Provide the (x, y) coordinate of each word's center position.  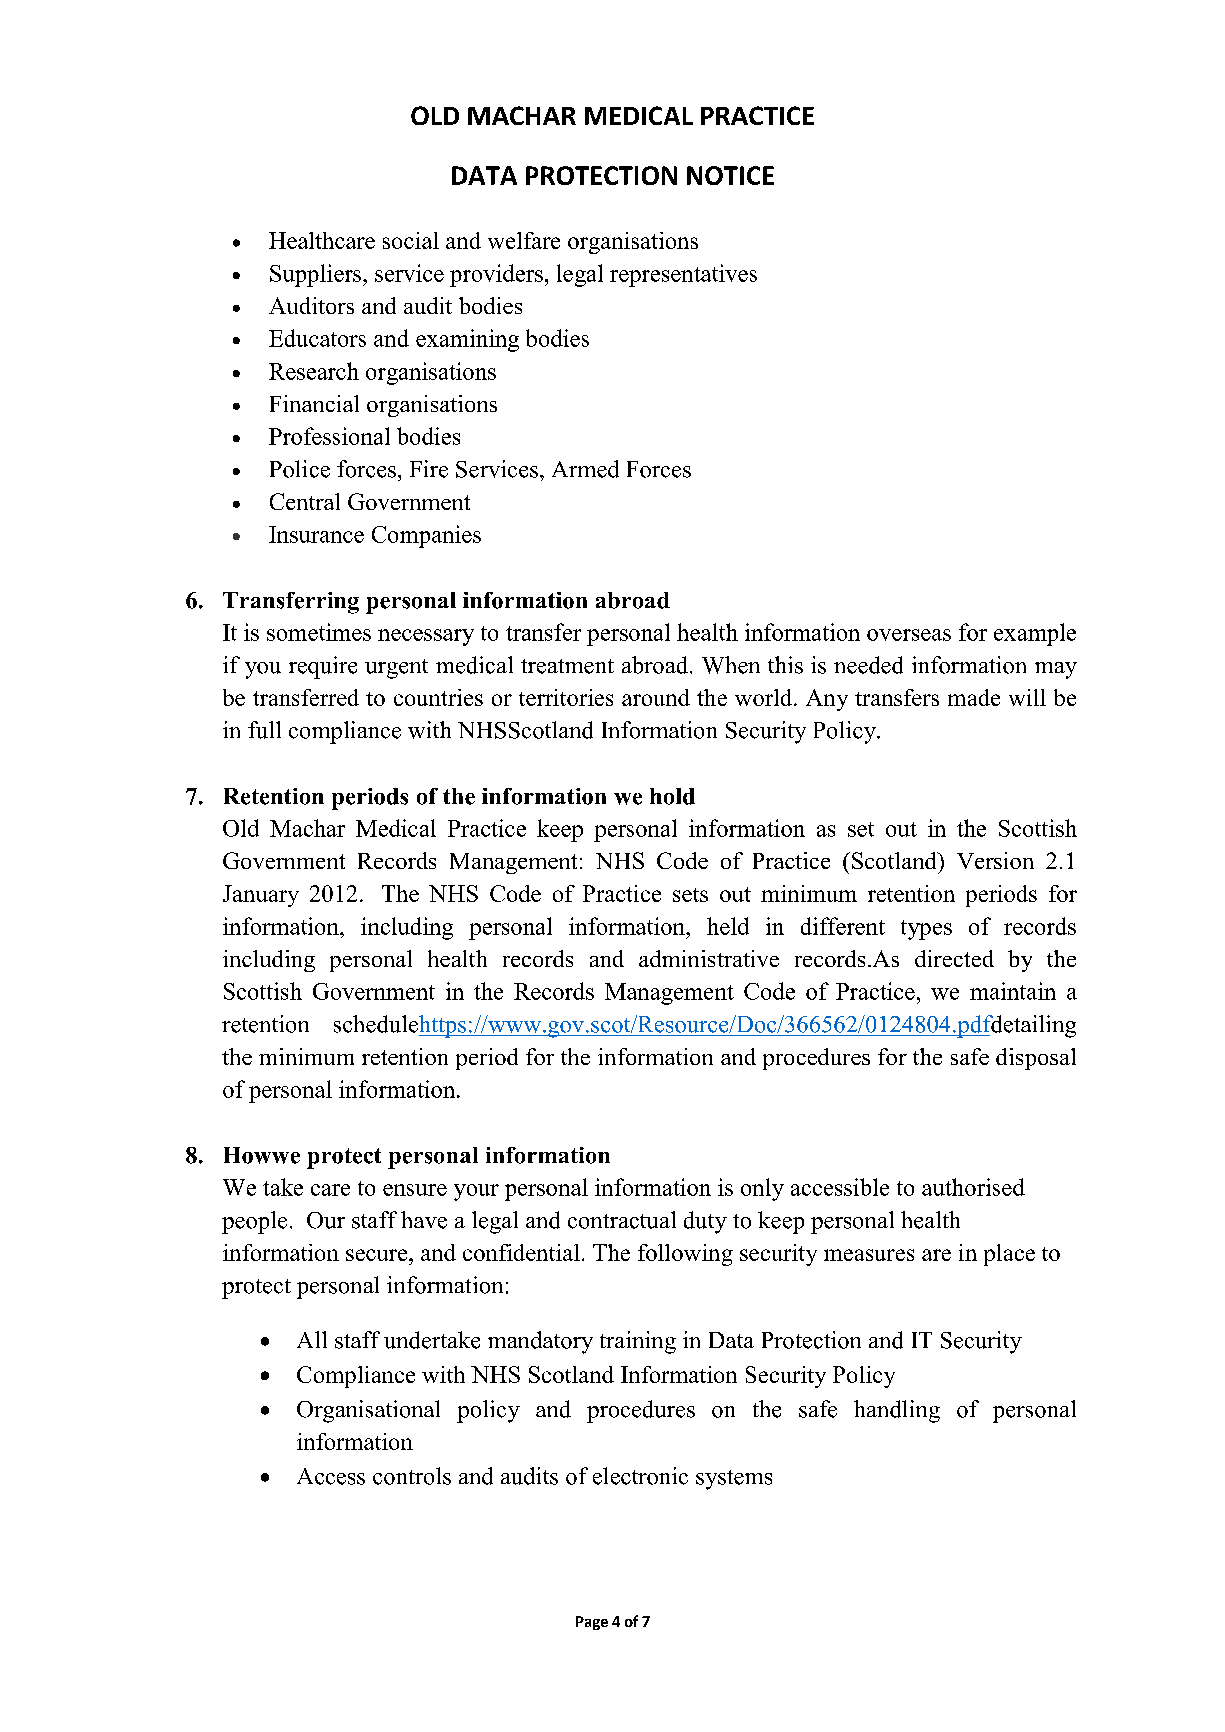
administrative (709, 958)
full (264, 730)
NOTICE (730, 175)
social (411, 240)
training (638, 1342)
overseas (909, 635)
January (261, 896)
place (1009, 1255)
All (312, 1339)
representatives (683, 275)
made (974, 697)
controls (412, 1476)
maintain (1013, 991)
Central (305, 501)
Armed (585, 469)
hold (672, 796)
